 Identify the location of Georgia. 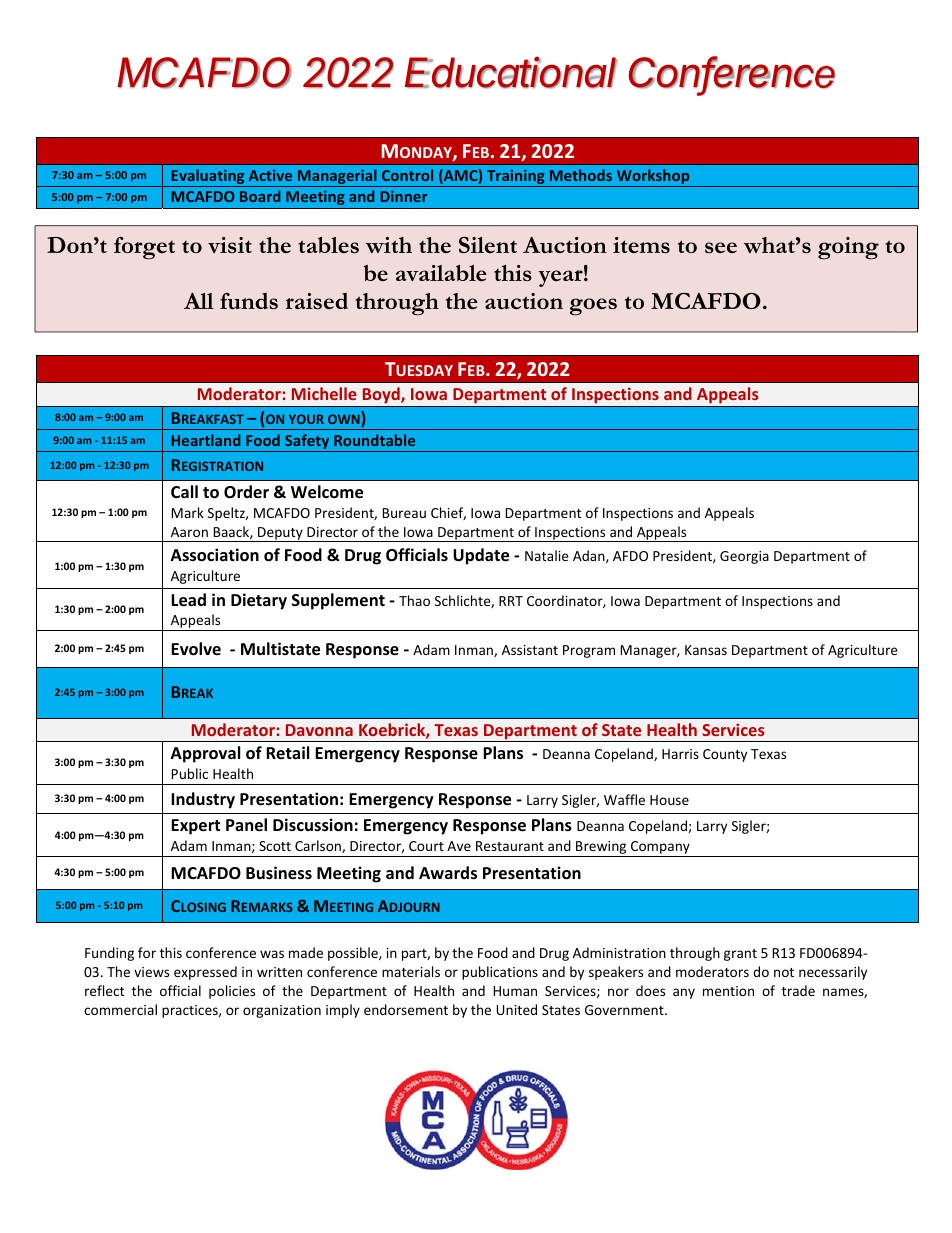
(744, 557).
